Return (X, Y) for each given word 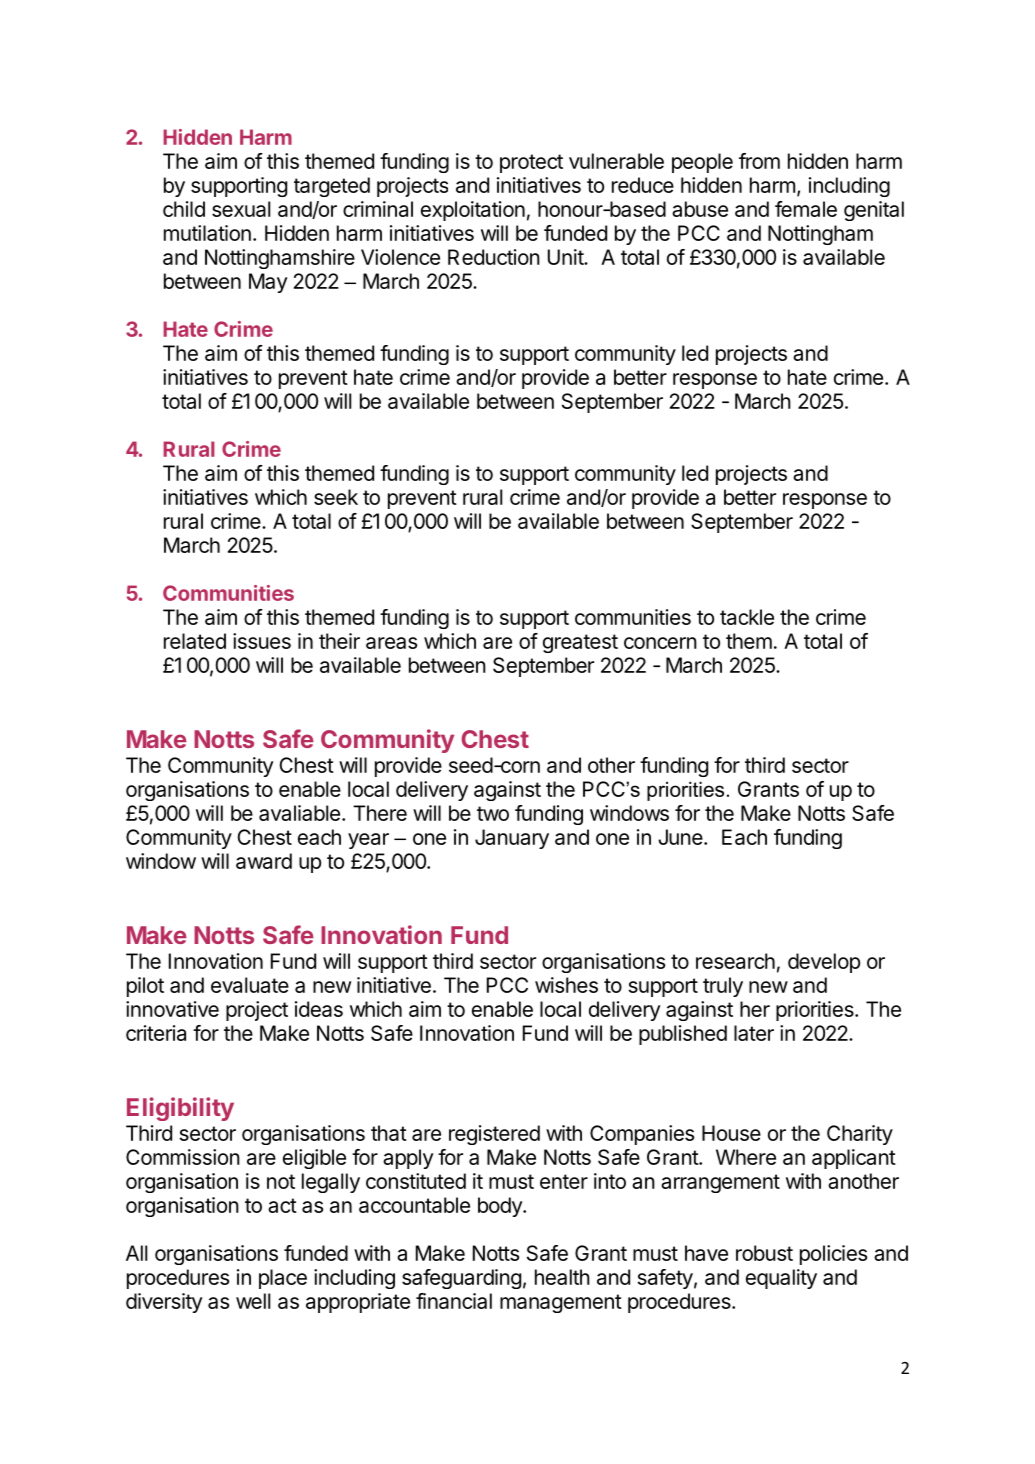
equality (781, 1279)
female (806, 209)
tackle (747, 617)
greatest (580, 643)
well (253, 1301)
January (512, 839)
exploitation (473, 211)
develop (824, 963)
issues (262, 641)
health (562, 1277)
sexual (241, 209)
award (264, 861)
